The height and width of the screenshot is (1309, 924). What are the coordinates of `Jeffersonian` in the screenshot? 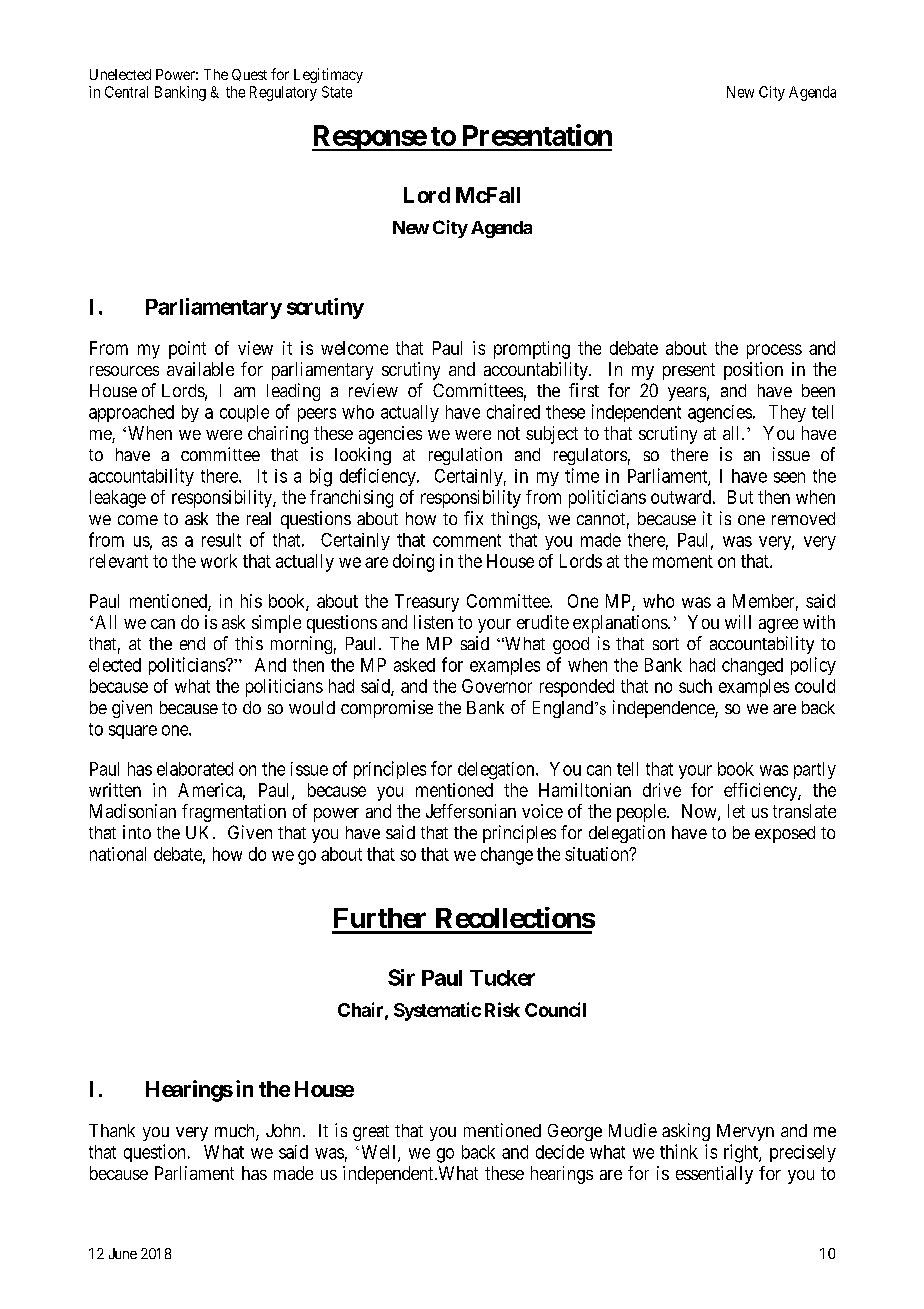 It's located at (471, 811).
